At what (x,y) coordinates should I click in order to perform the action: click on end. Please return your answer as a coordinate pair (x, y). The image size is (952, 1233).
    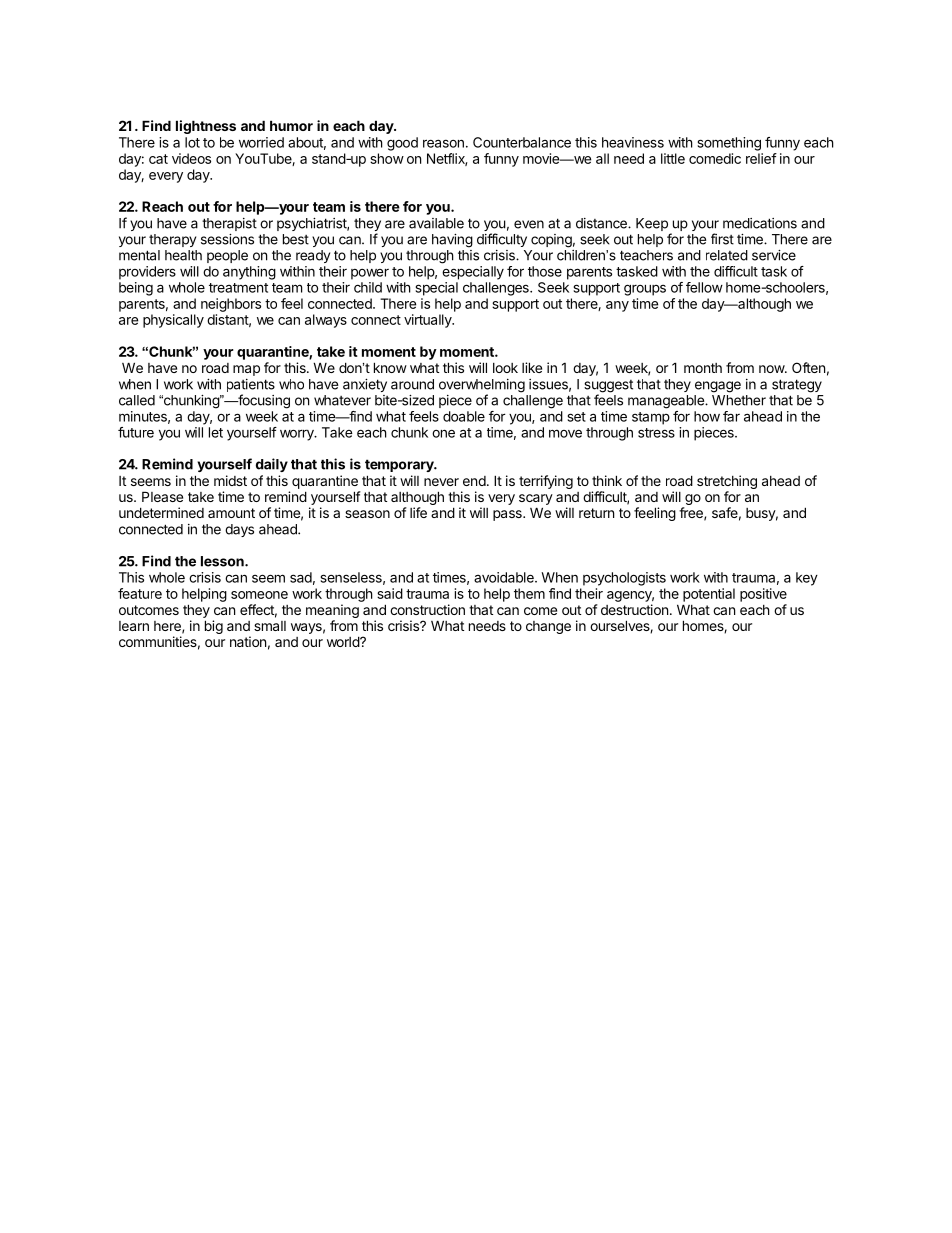
    Looking at the image, I should click on (474, 481).
